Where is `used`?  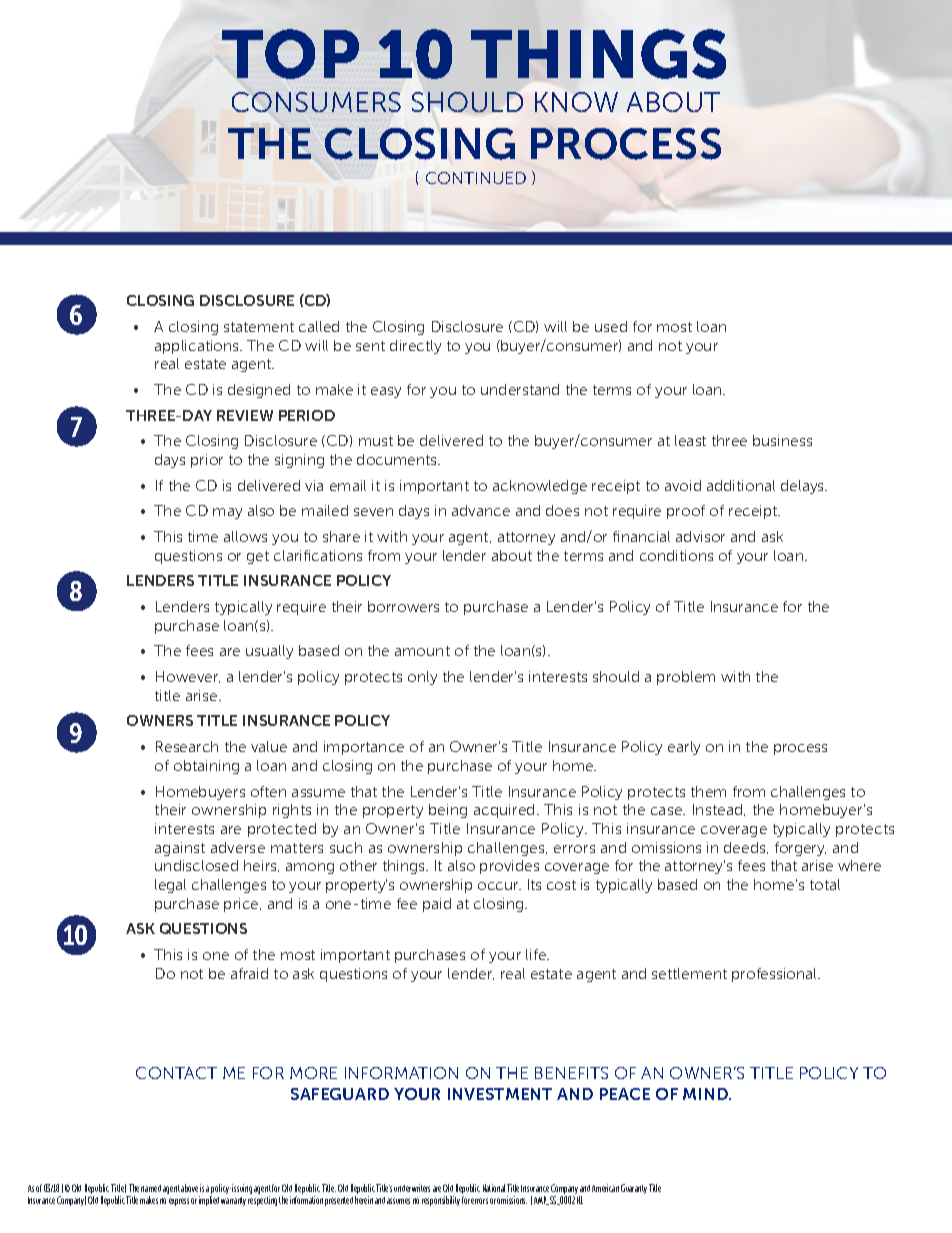 used is located at coordinates (611, 326).
